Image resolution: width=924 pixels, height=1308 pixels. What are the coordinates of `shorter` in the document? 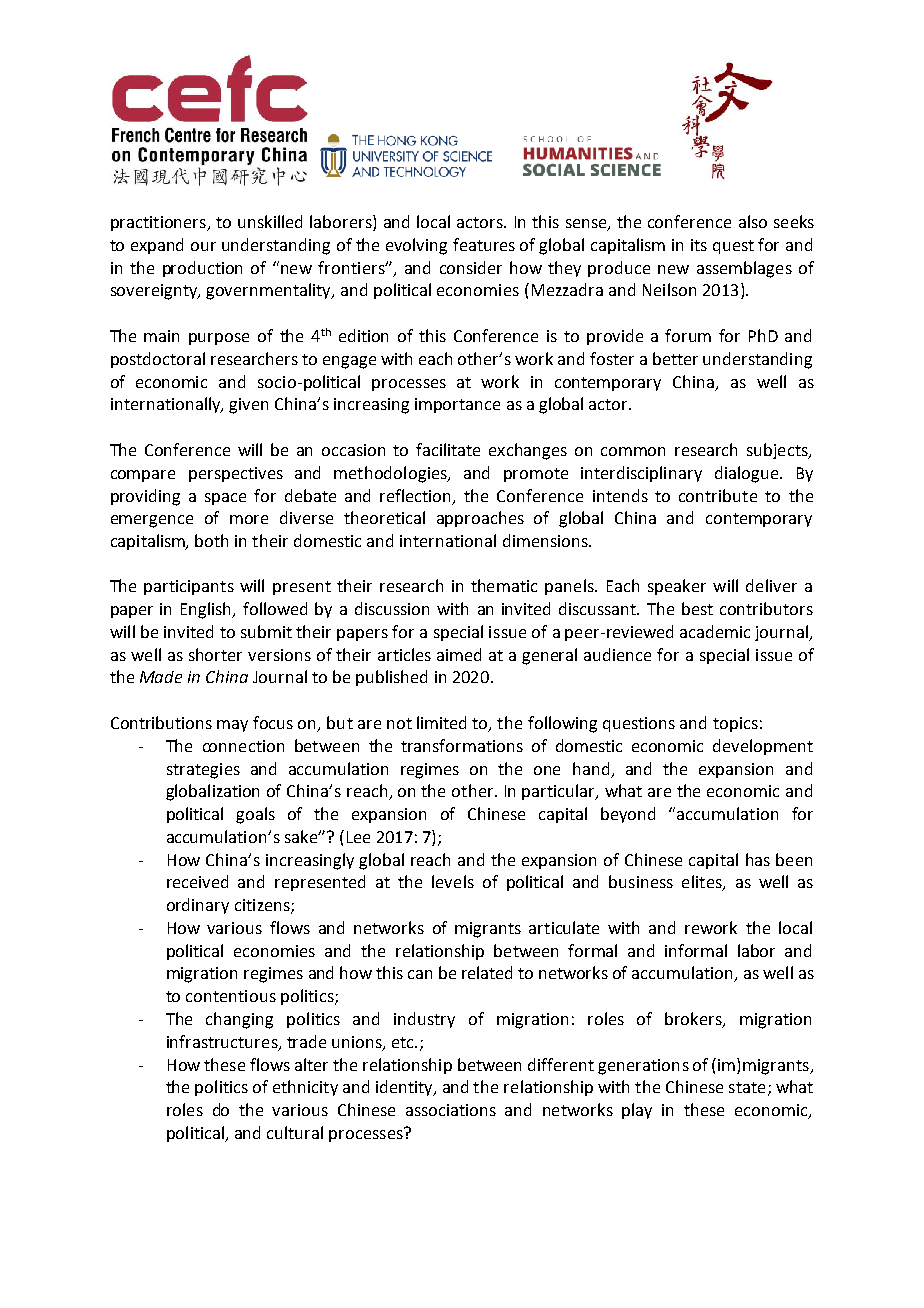 It's located at (215, 654).
